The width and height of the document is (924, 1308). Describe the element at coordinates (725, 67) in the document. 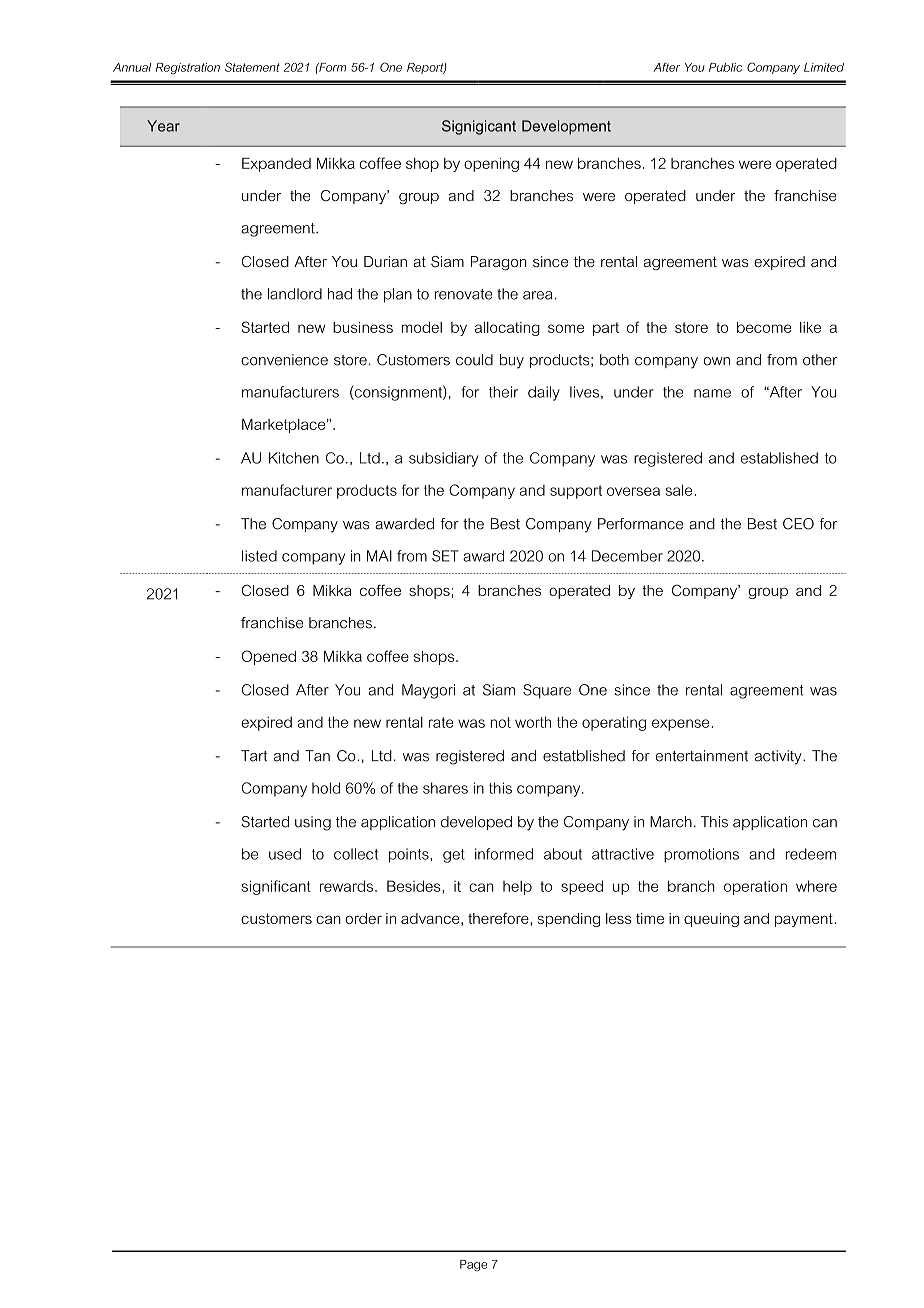

I see `Public` at that location.
